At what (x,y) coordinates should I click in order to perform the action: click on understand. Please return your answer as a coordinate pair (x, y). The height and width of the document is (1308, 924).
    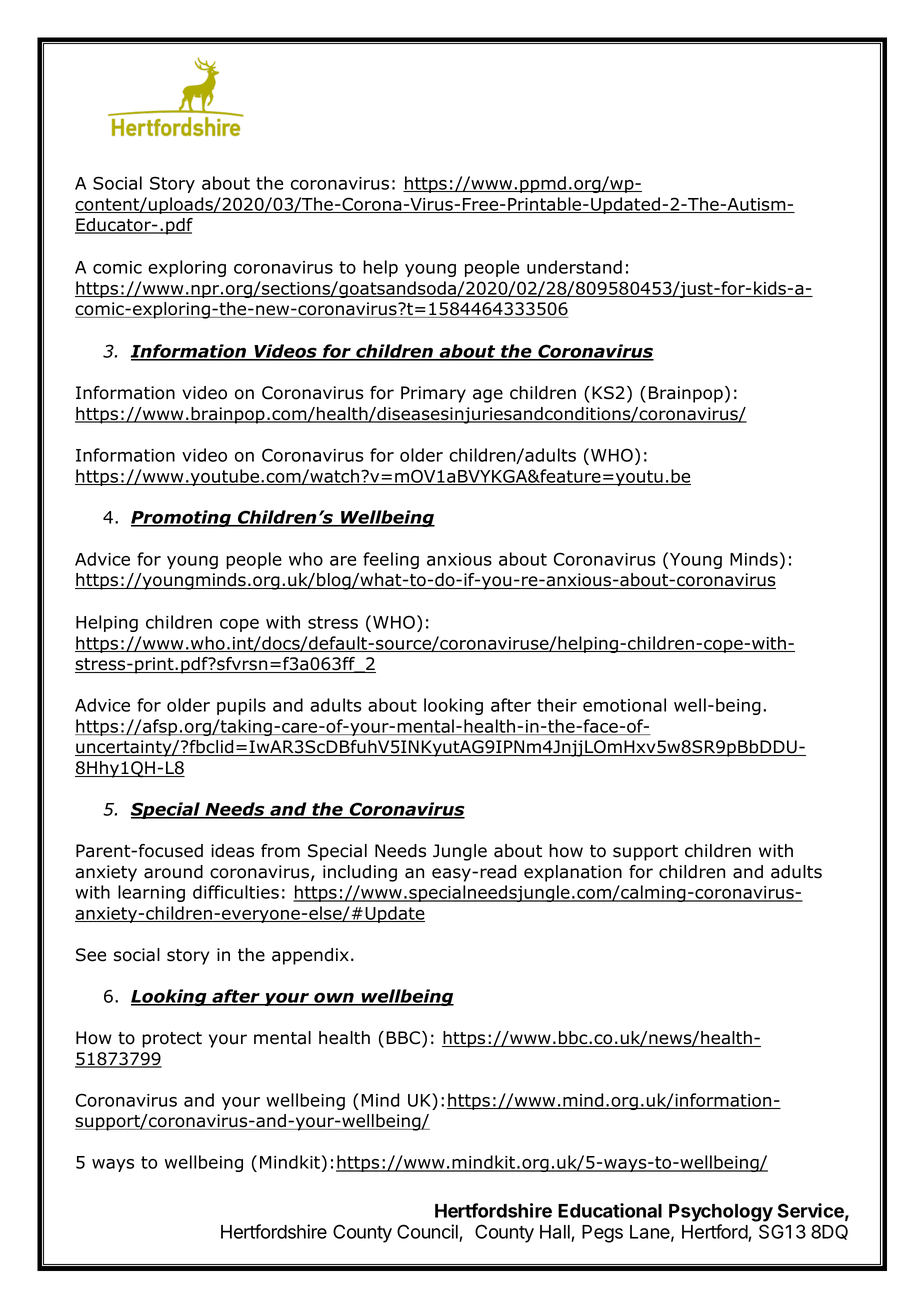
    Looking at the image, I should click on (574, 267).
